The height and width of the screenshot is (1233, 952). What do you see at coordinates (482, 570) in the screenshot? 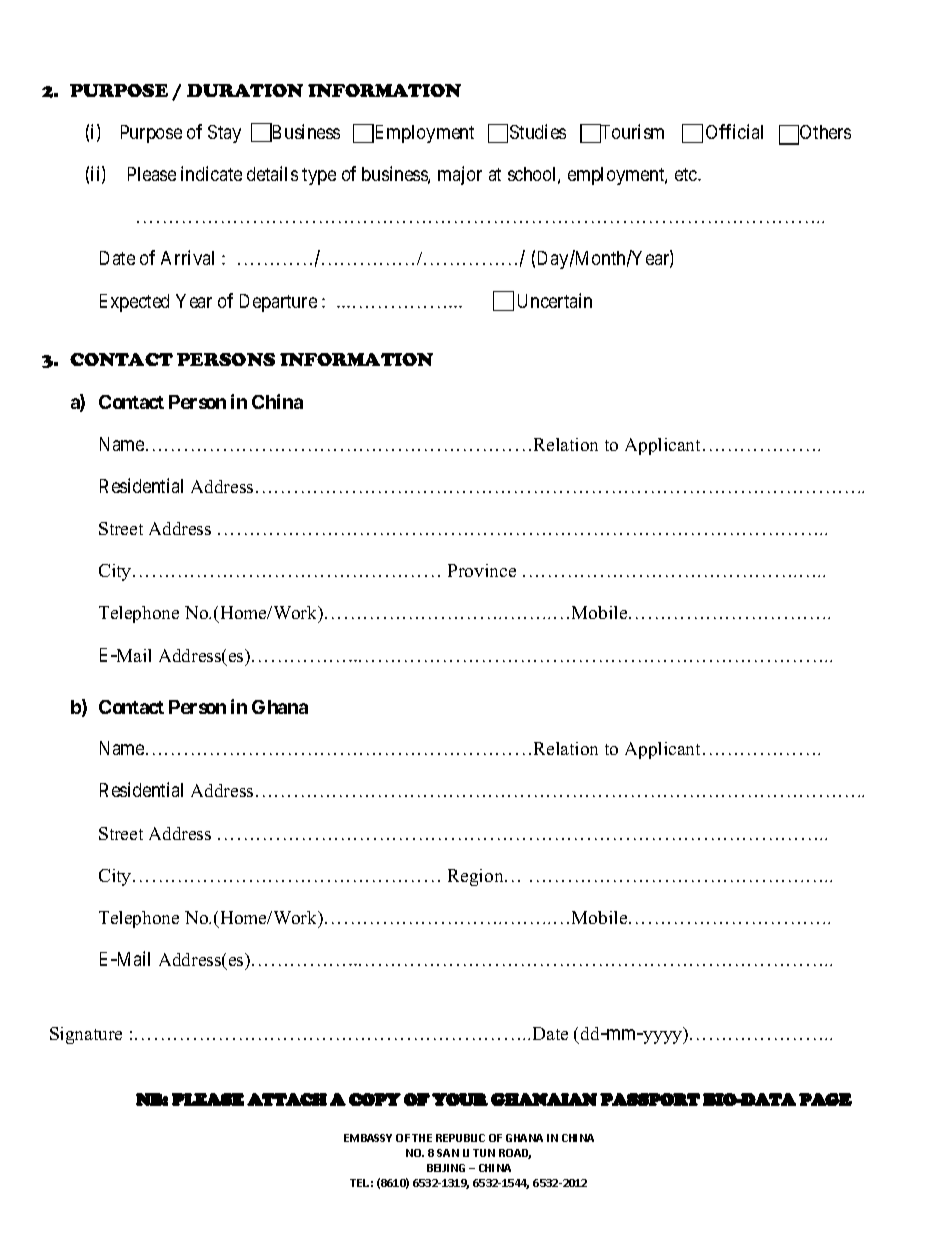
I see `Province` at bounding box center [482, 570].
